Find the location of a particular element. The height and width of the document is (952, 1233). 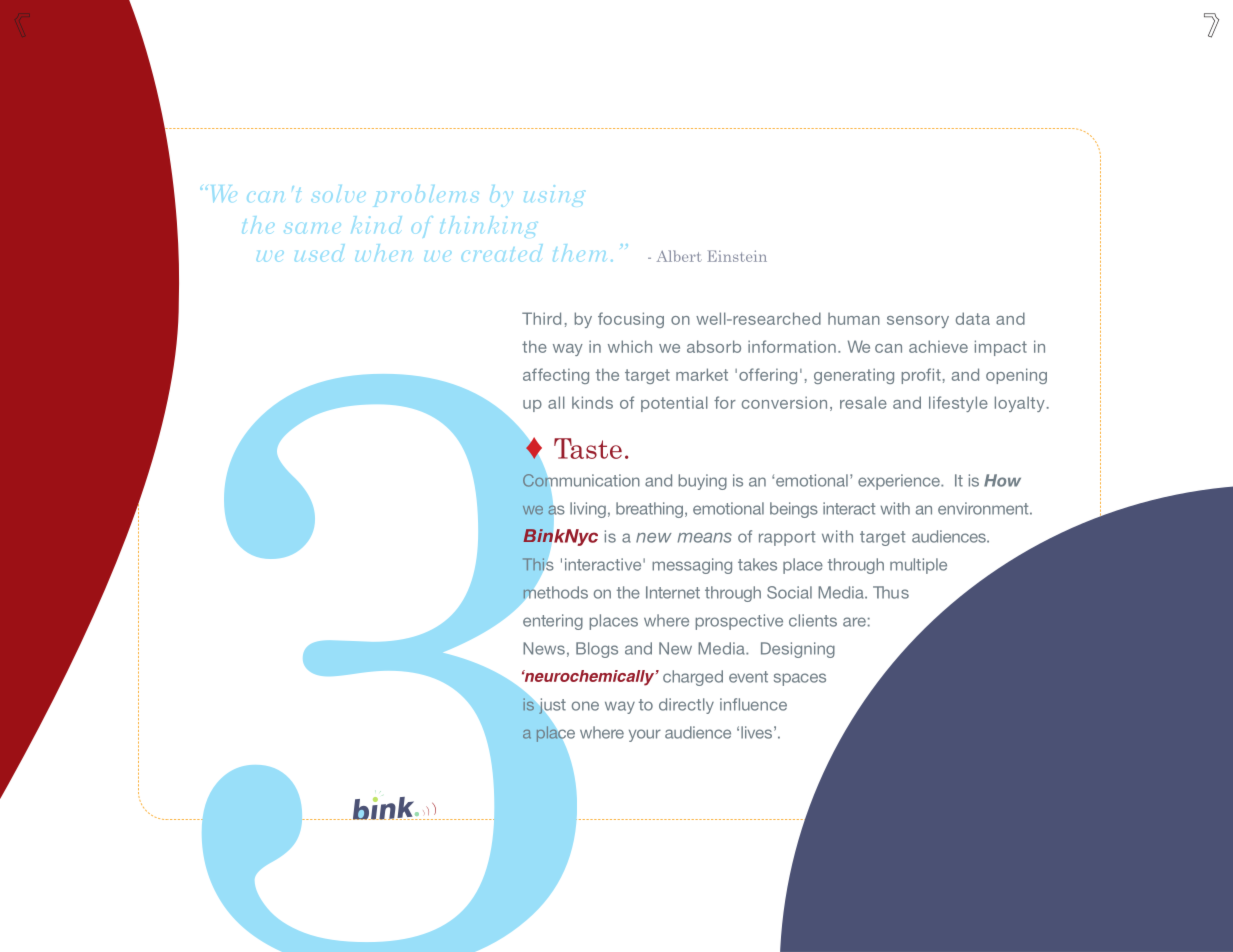

Social is located at coordinates (789, 592).
